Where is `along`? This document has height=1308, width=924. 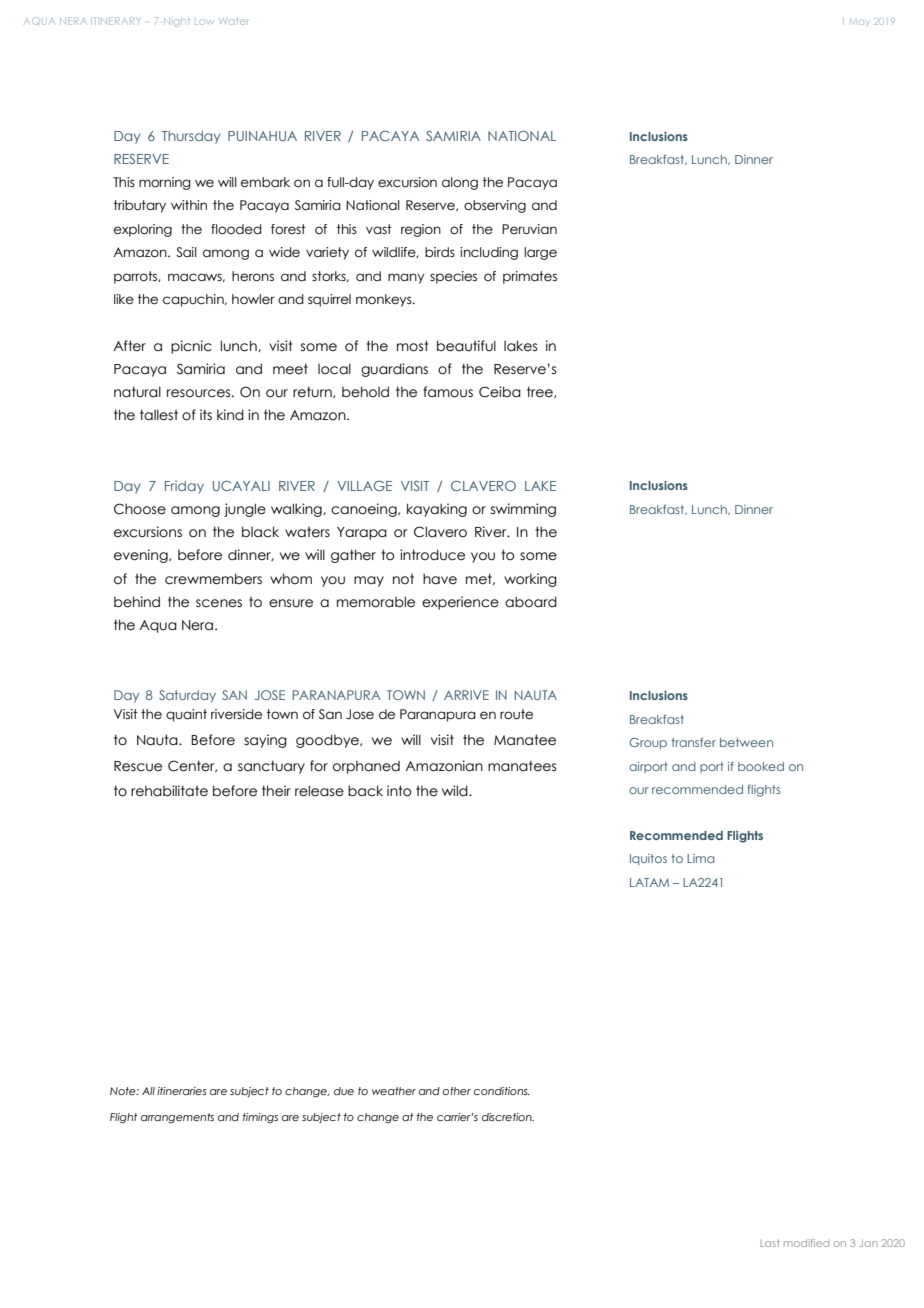 along is located at coordinates (460, 183).
